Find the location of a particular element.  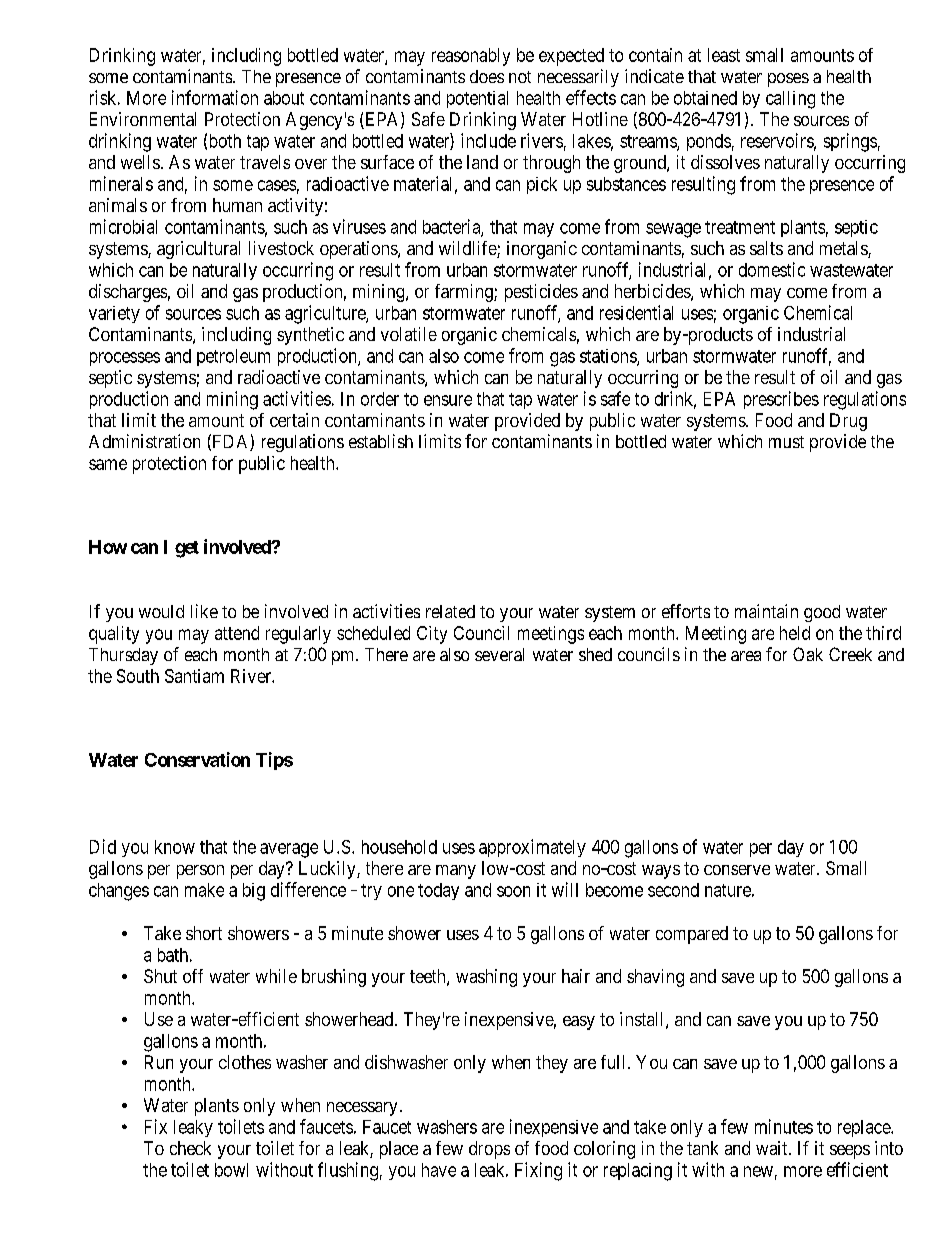

information is located at coordinates (215, 97).
